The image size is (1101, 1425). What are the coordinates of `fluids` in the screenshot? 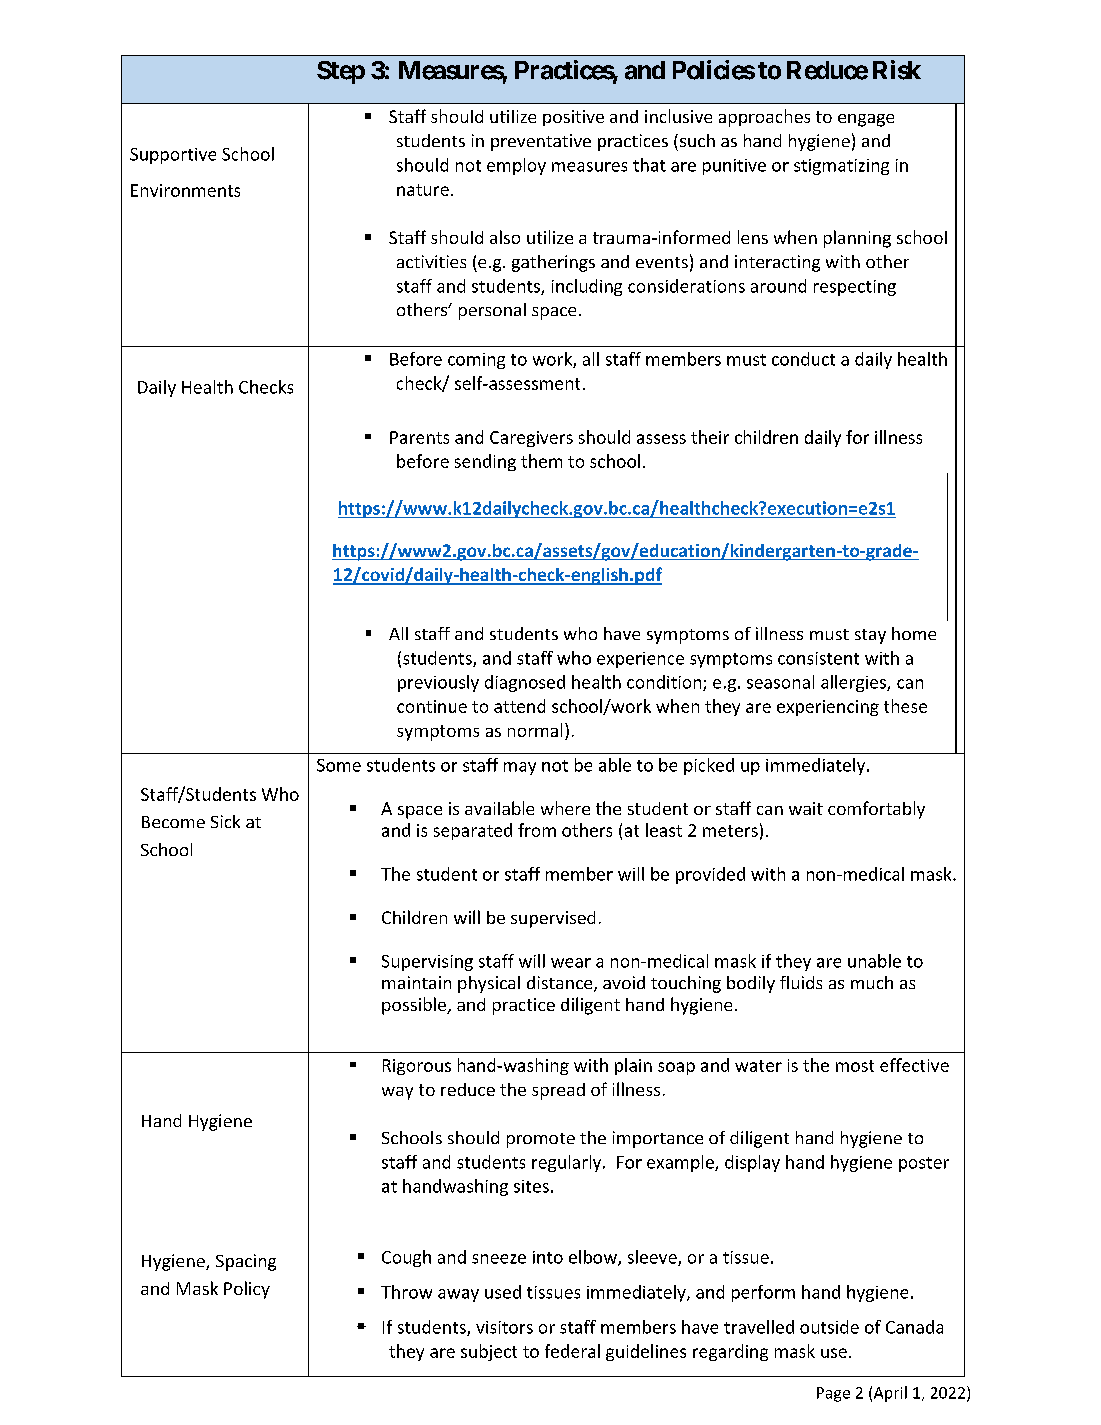 It's located at (801, 982).
